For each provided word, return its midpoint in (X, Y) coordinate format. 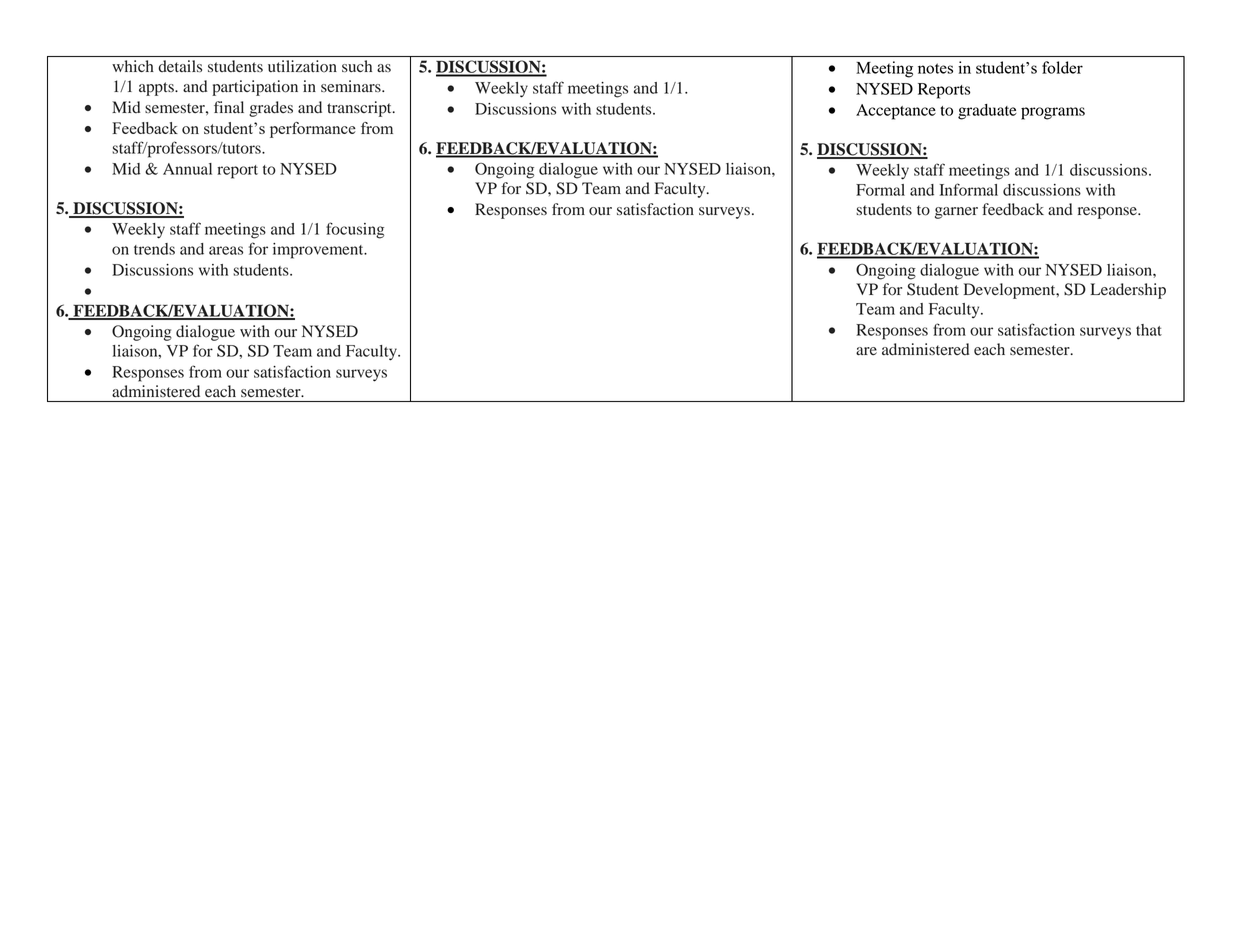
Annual (187, 169)
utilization (302, 66)
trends (154, 249)
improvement (319, 251)
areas (226, 250)
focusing (355, 230)
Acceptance (896, 112)
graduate (987, 112)
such (357, 66)
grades (271, 109)
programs (1053, 113)
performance (313, 130)
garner (956, 213)
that (1149, 330)
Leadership (1128, 291)
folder (1062, 67)
